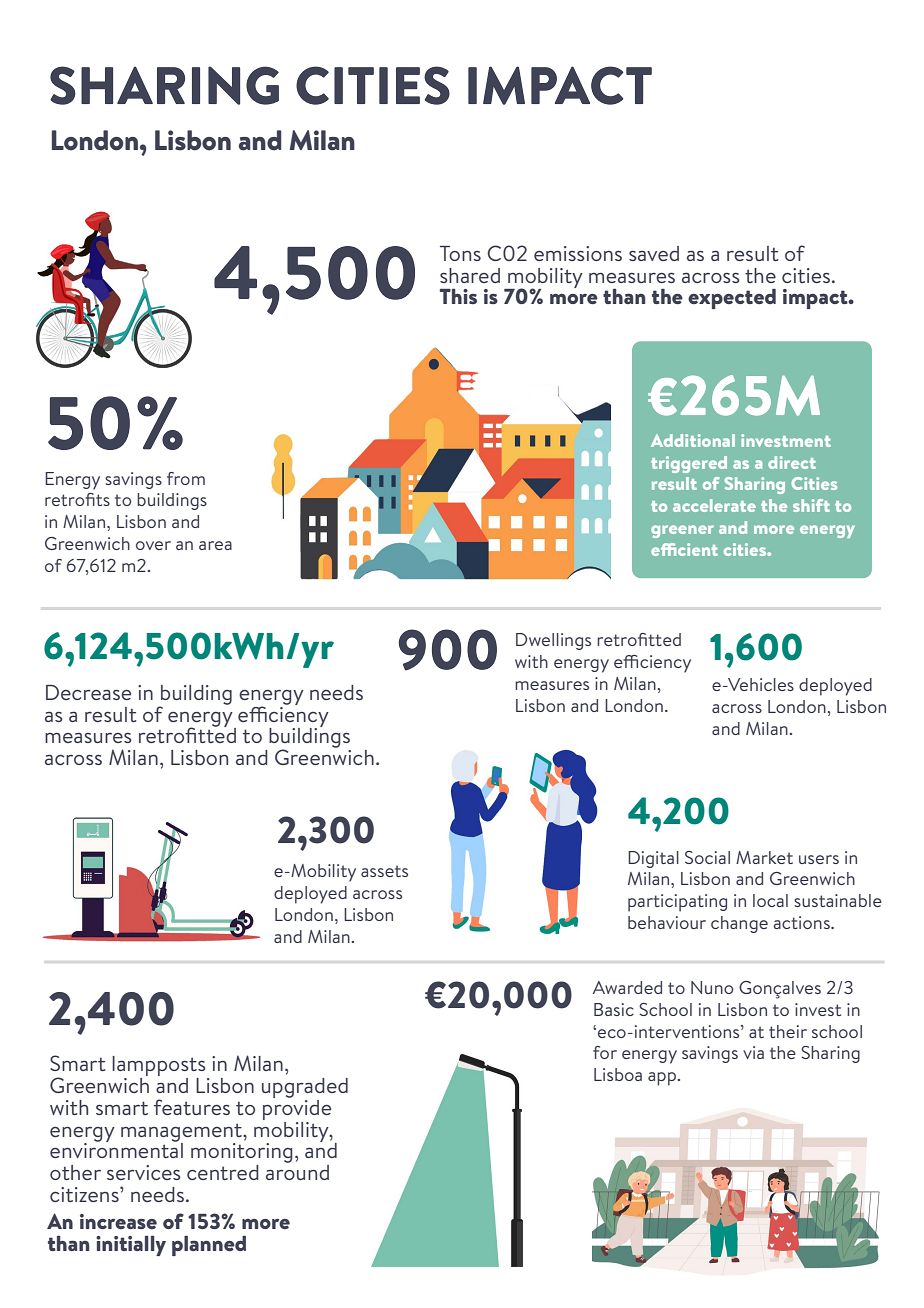 Image resolution: width=924 pixels, height=1308 pixels. What do you see at coordinates (153, 545) in the screenshot?
I see `over` at bounding box center [153, 545].
